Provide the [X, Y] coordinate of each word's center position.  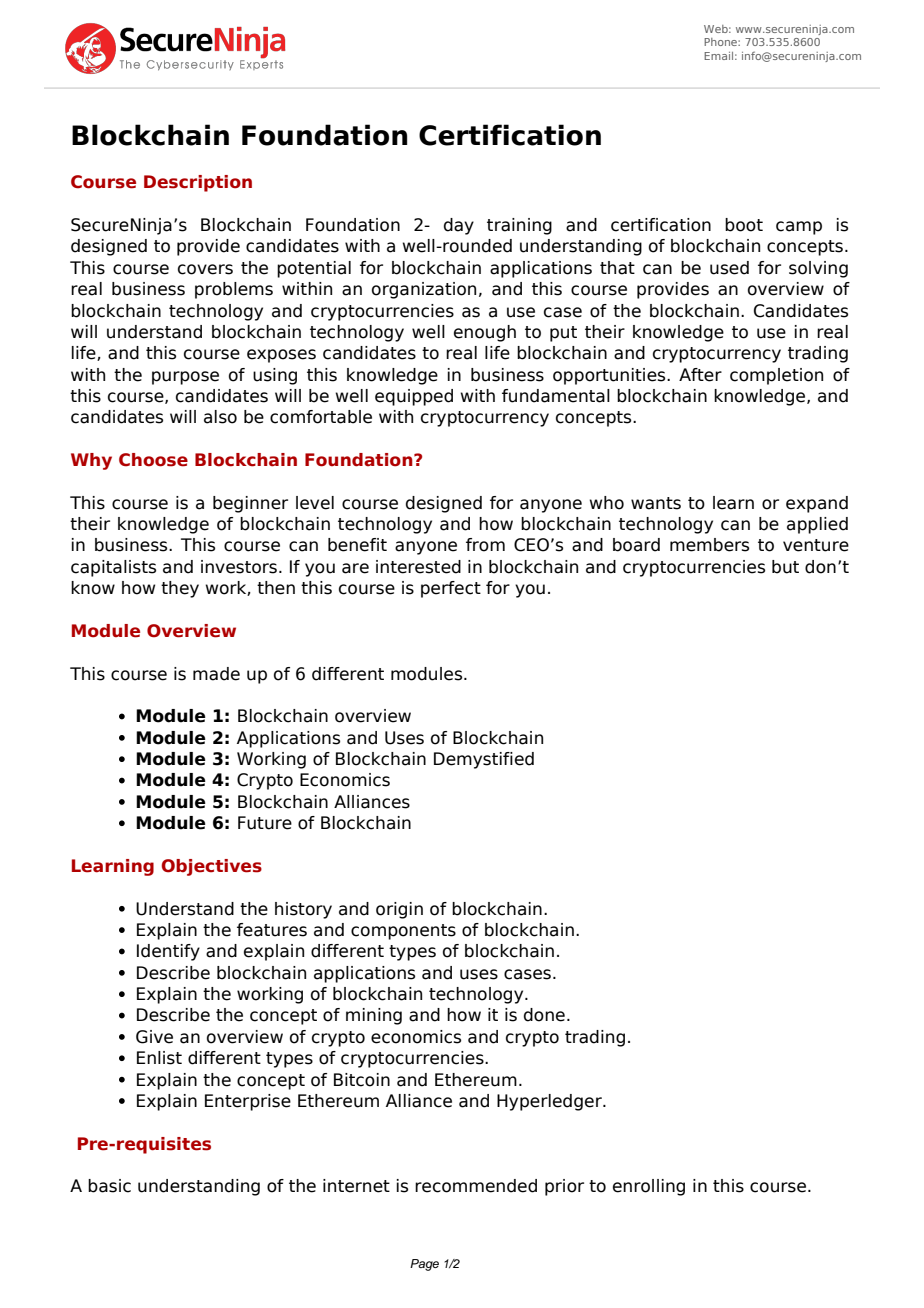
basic [109, 1186]
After [700, 375]
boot [744, 225]
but [785, 567]
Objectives [211, 867]
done [544, 1015]
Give [154, 1037]
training [519, 226]
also [220, 417]
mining [374, 1016]
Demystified [484, 760]
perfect [451, 589]
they [180, 589]
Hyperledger [550, 1102]
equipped [414, 397]
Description [198, 183]
